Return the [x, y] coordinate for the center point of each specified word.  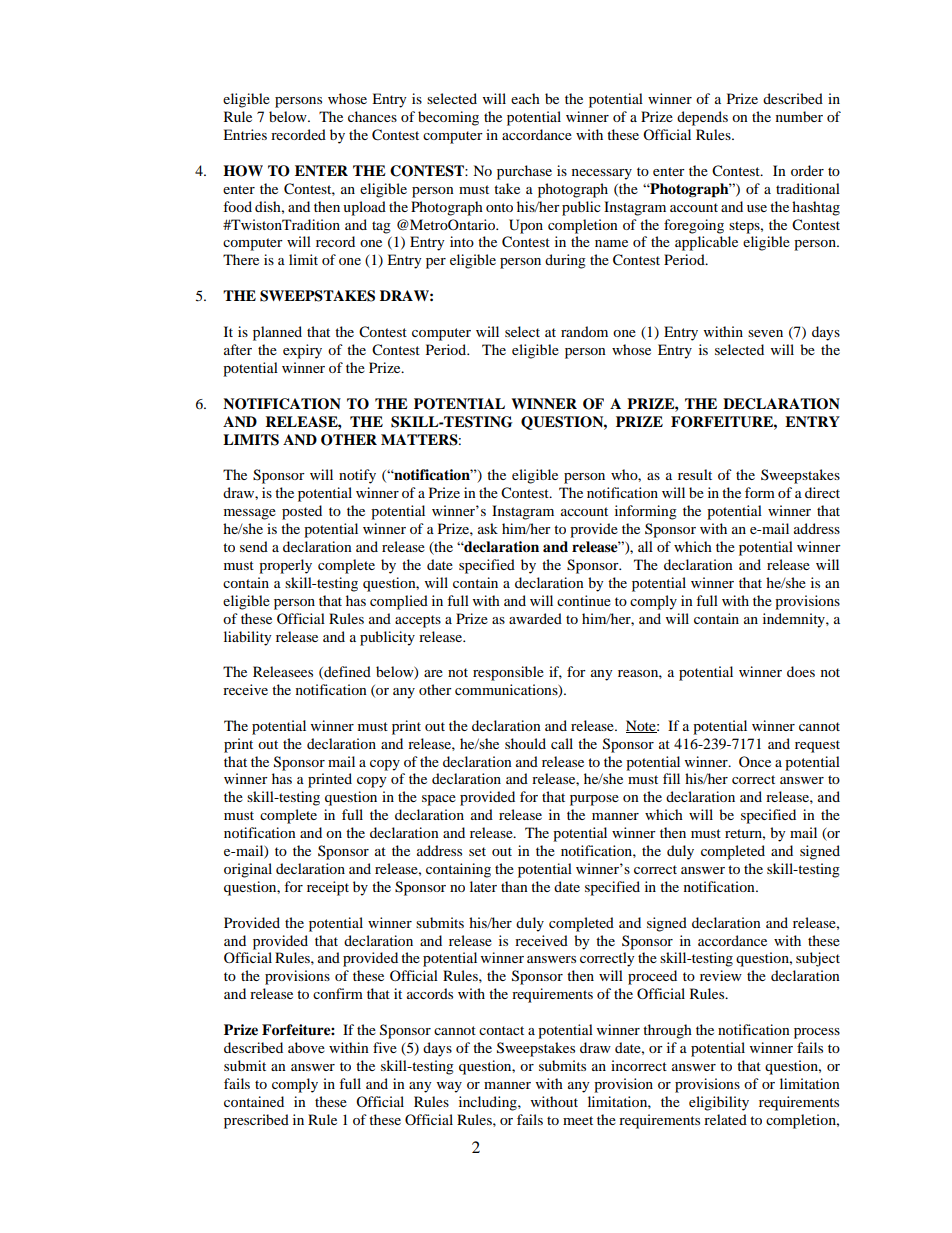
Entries [245, 134]
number [799, 116]
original [248, 870]
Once [755, 761]
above [306, 1047]
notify [357, 476]
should [525, 743]
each [525, 98]
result [695, 474]
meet [578, 1120]
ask [488, 528]
